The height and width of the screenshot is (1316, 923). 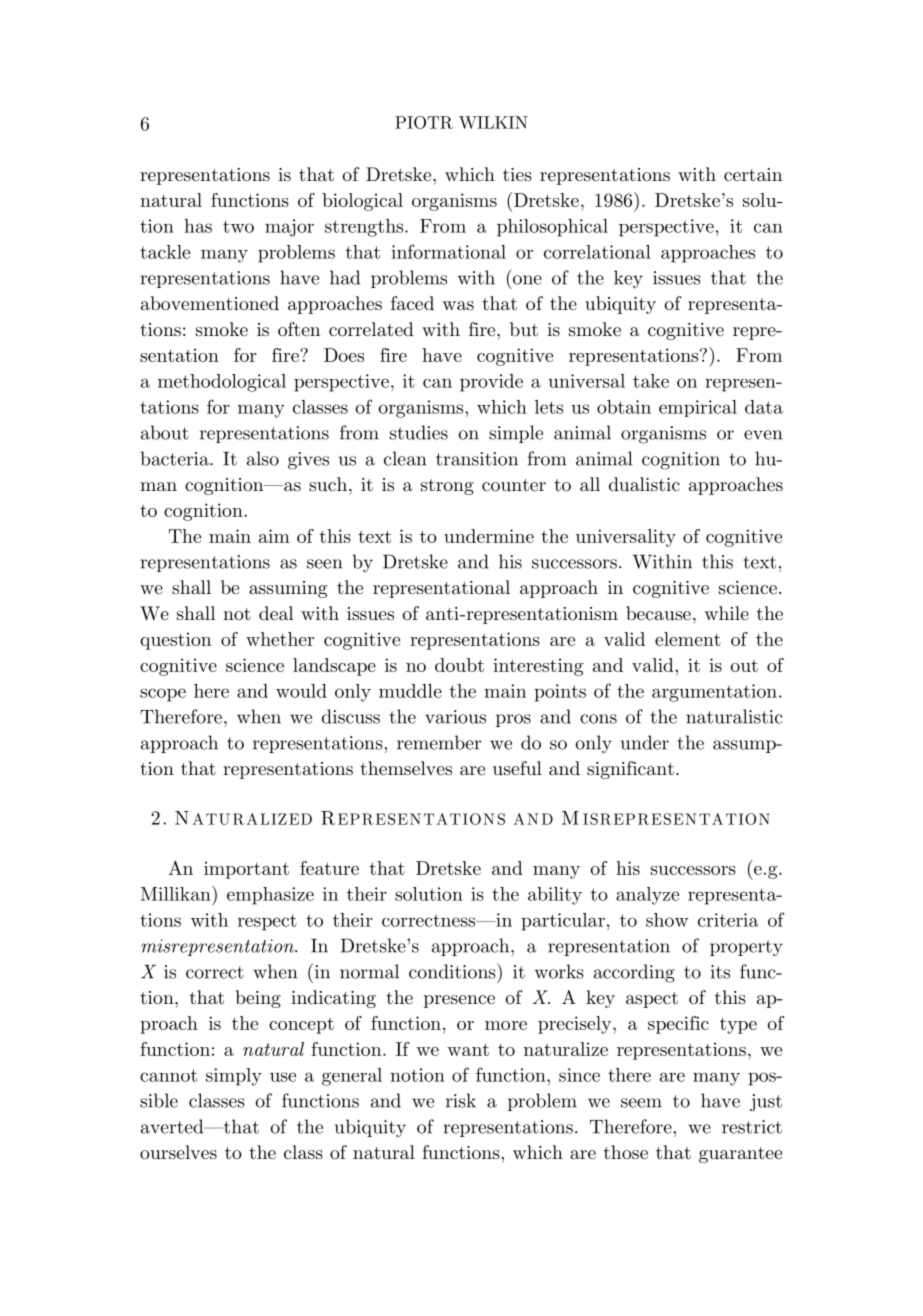 What do you see at coordinates (280, 639) in the screenshot?
I see `whether` at bounding box center [280, 639].
